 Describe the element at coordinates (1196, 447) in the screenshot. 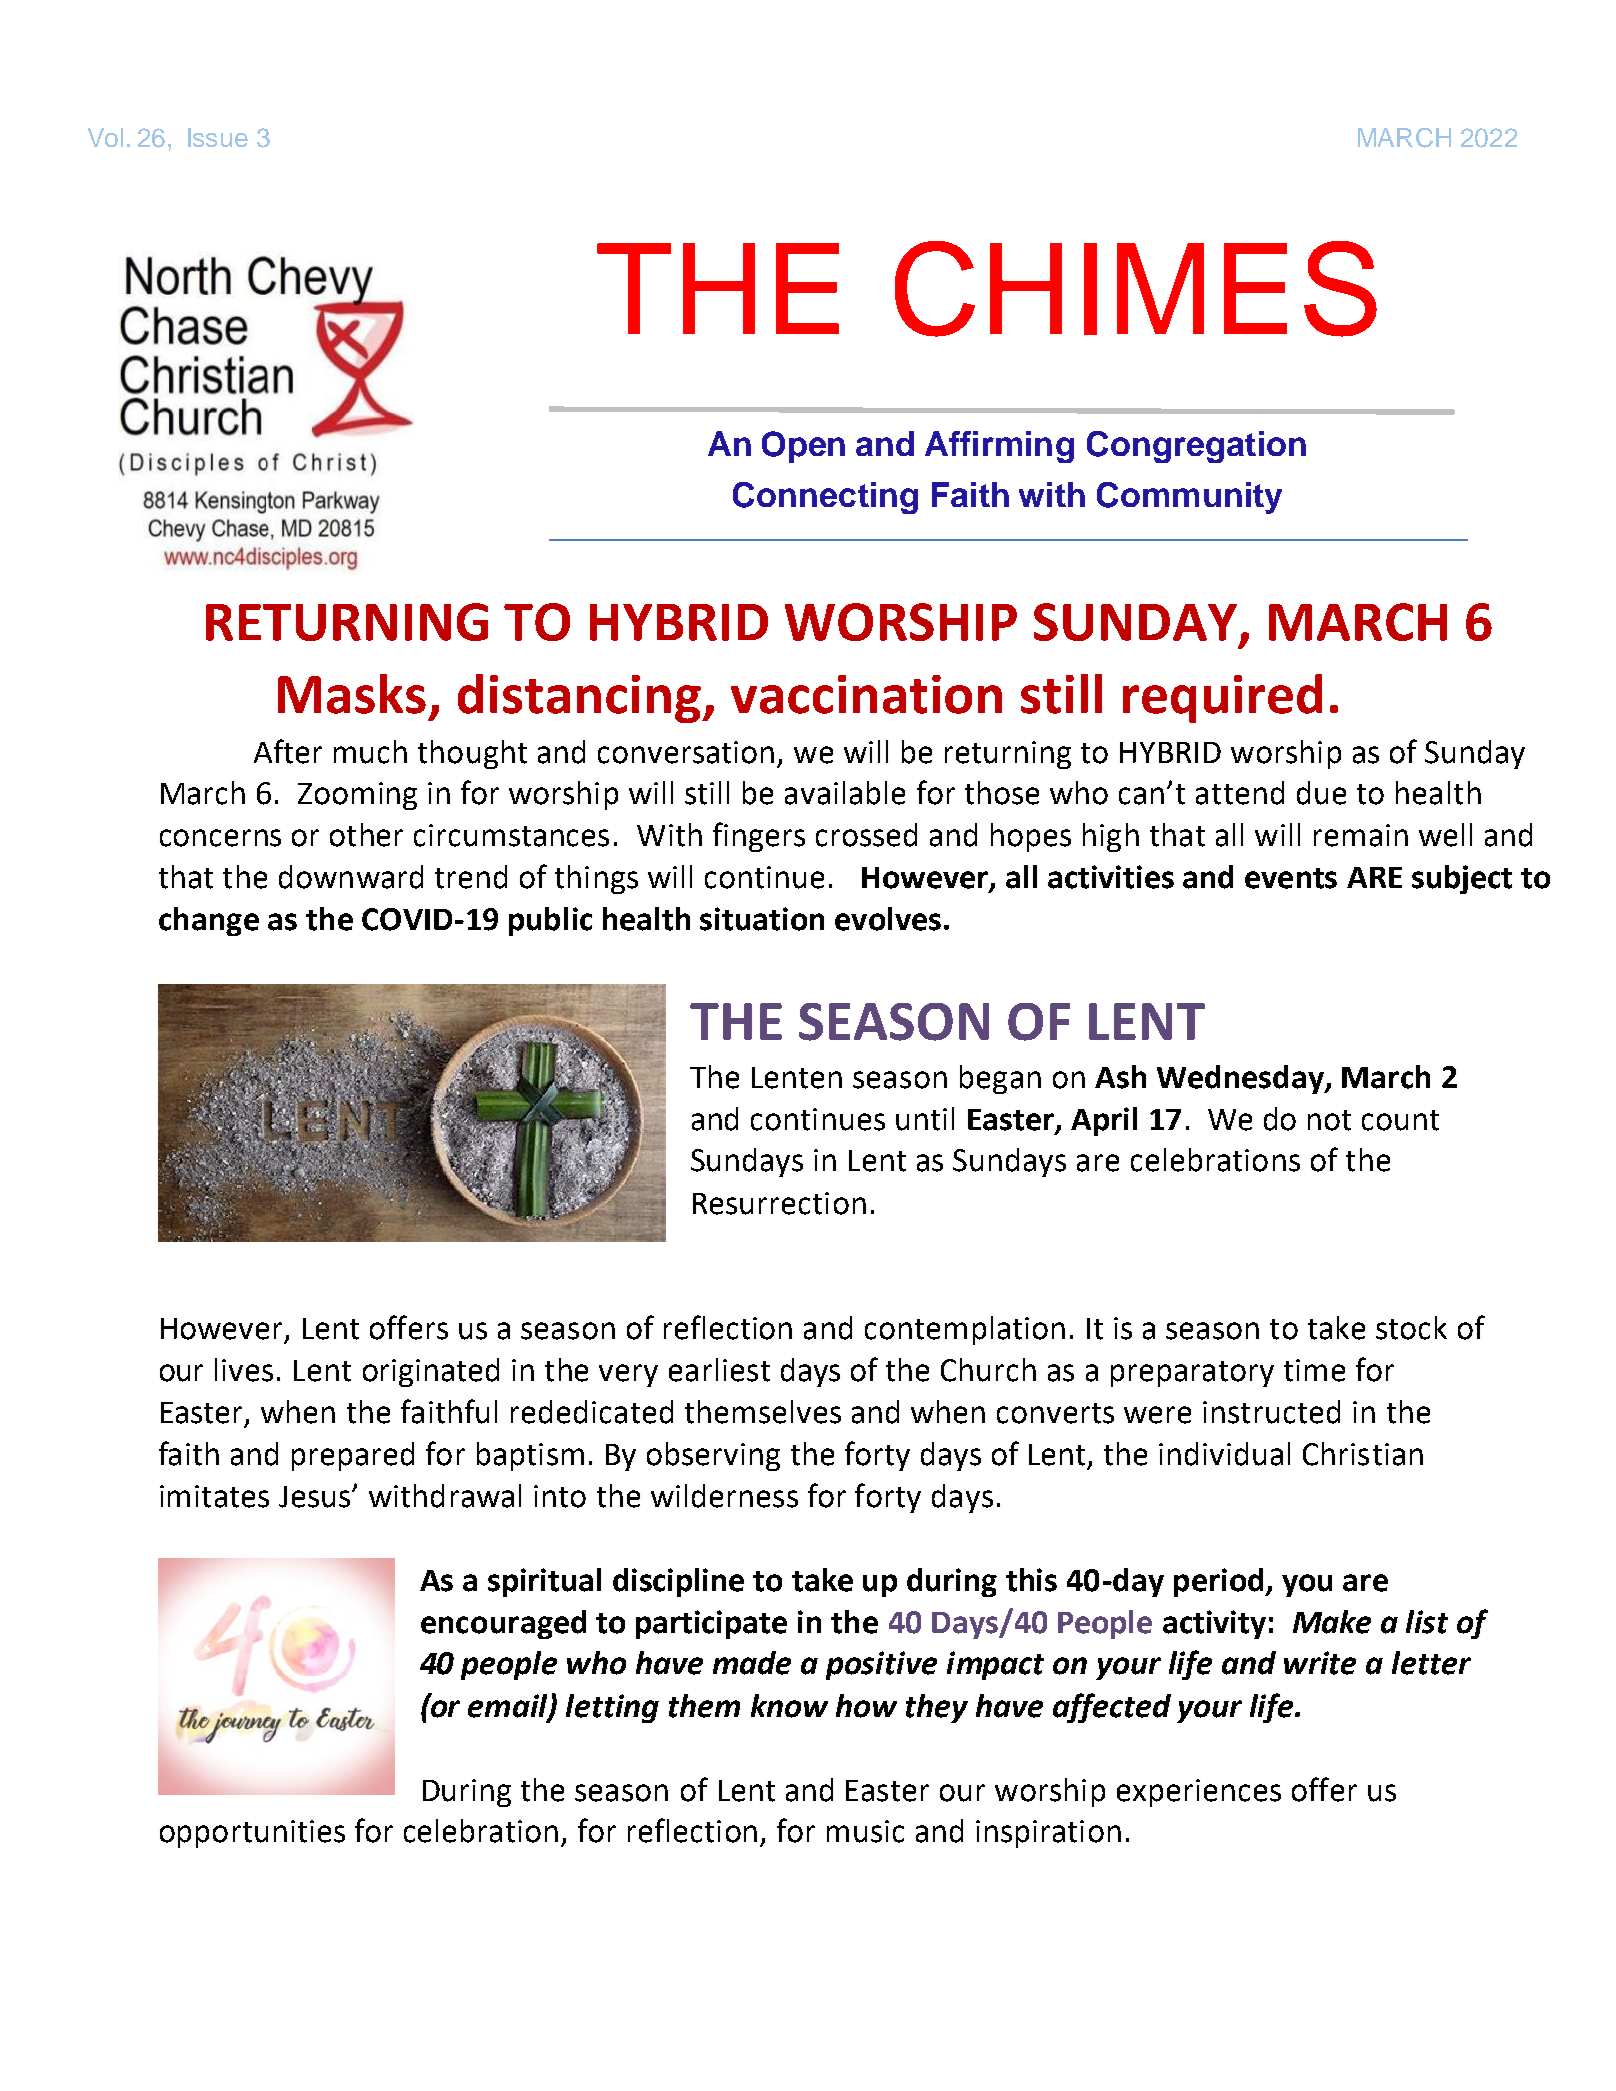

I see `Congregation` at that location.
